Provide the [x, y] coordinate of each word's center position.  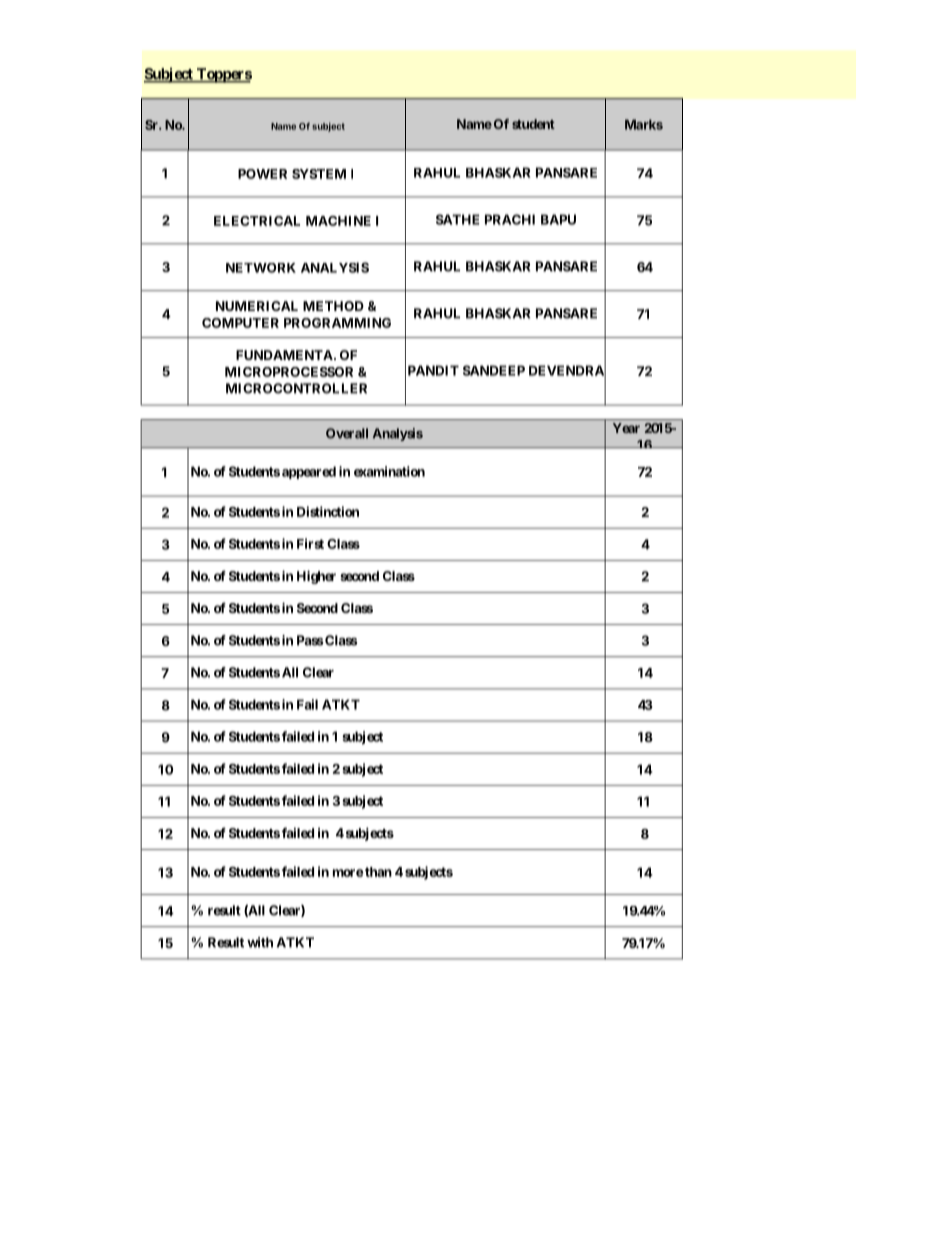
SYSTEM [319, 174]
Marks [644, 124]
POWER [262, 174]
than [378, 872]
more [348, 873]
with [260, 942]
